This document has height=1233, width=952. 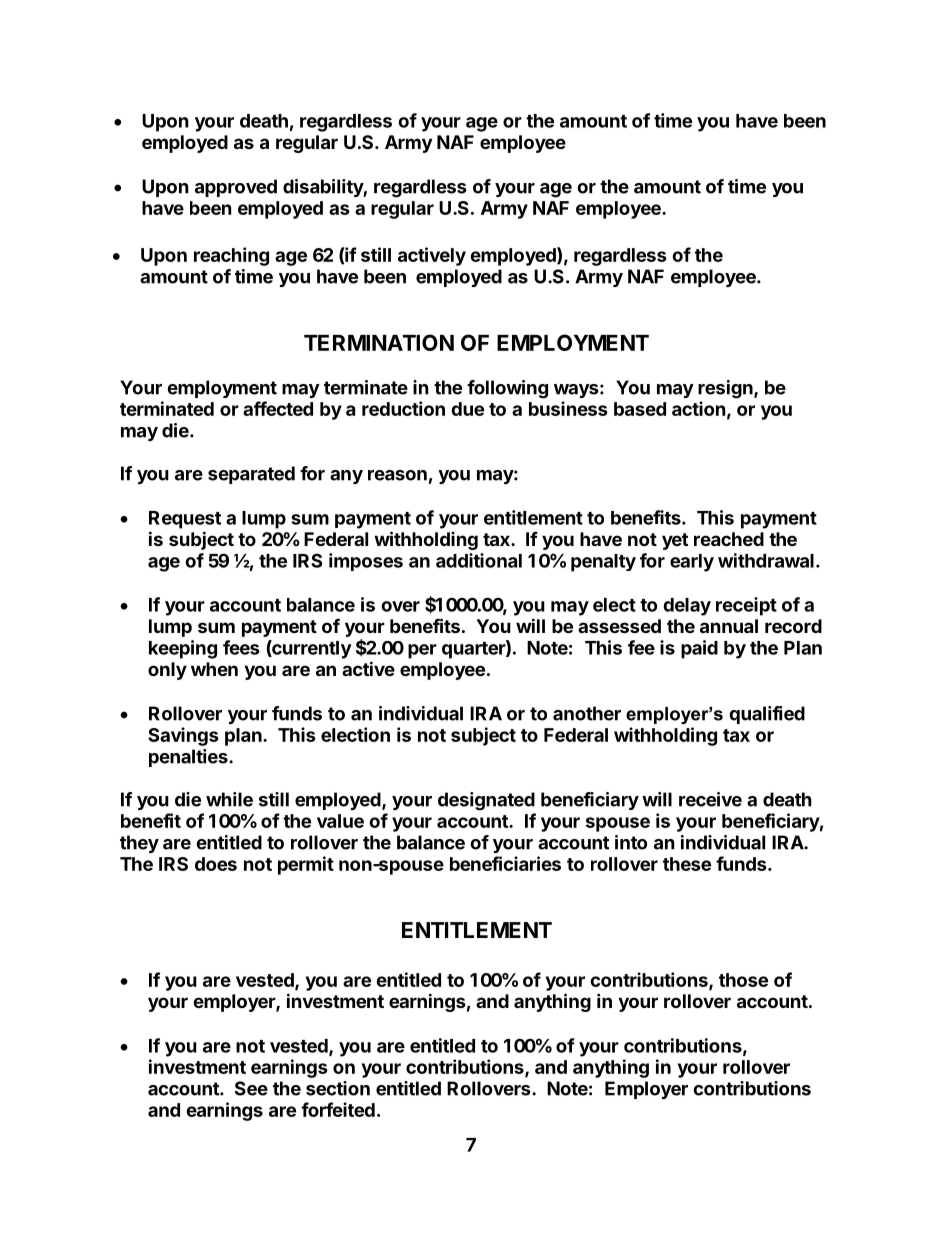 I want to click on these, so click(x=687, y=864).
